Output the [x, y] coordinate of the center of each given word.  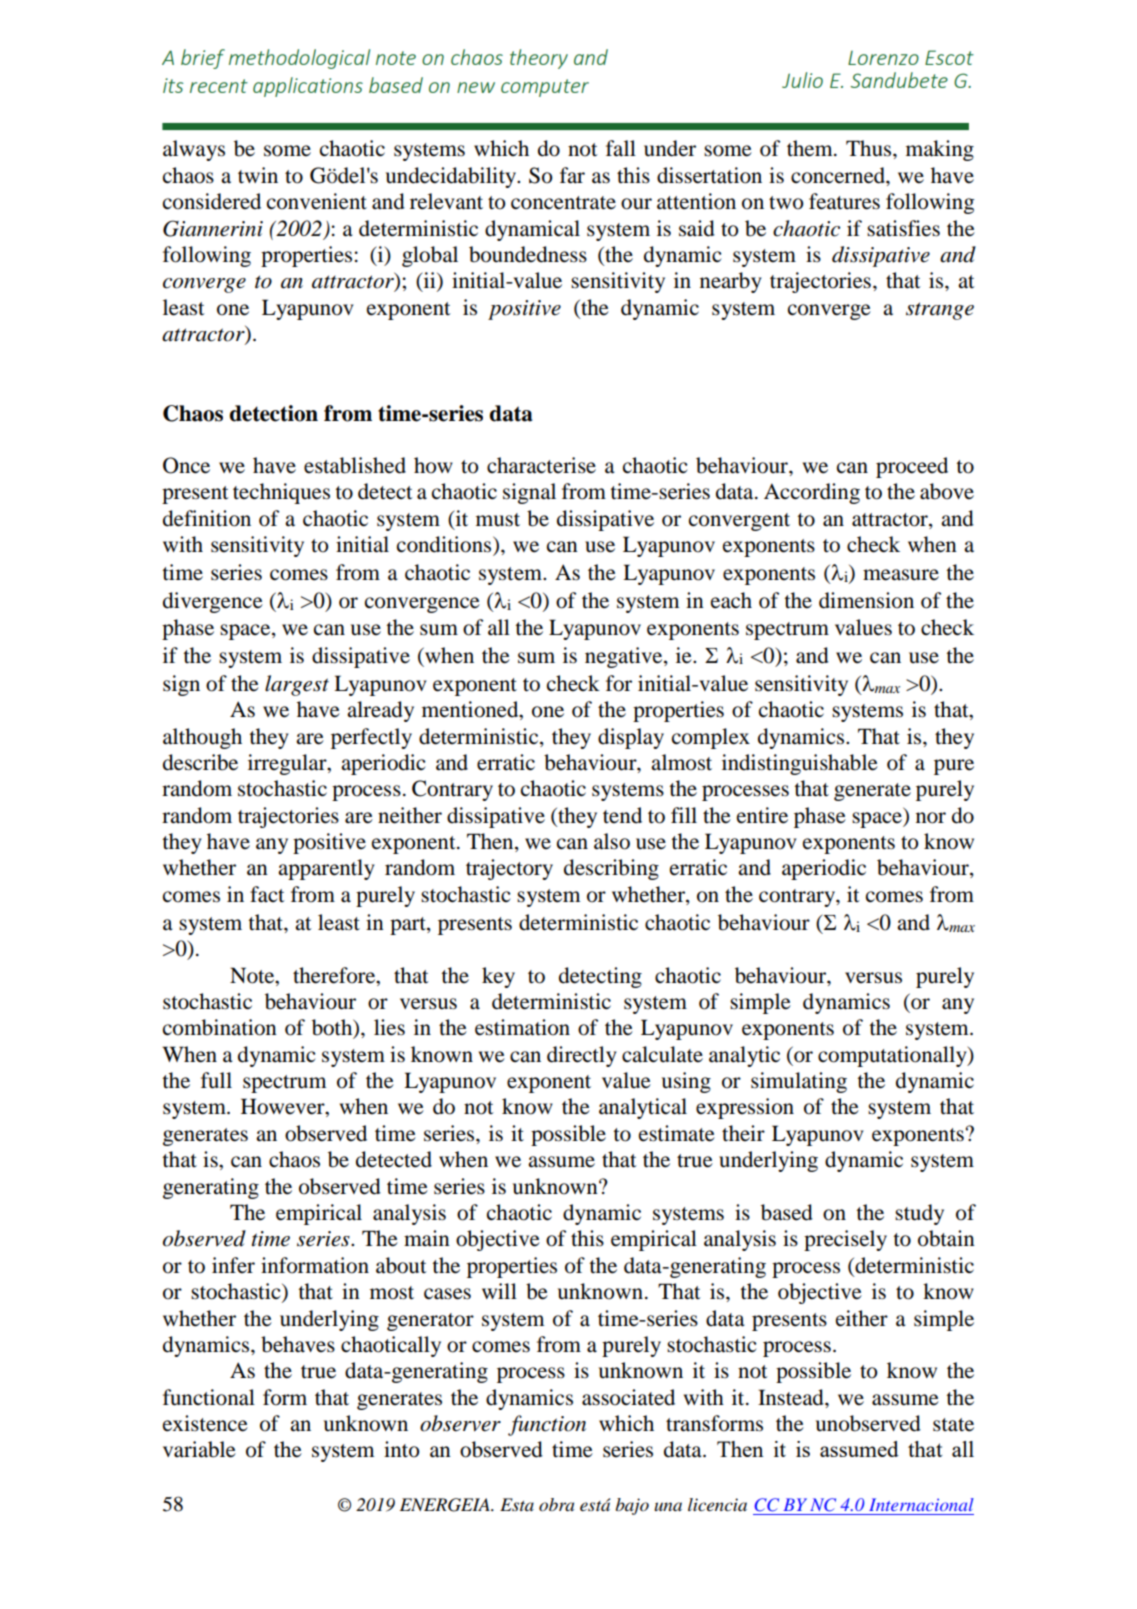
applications [308, 87]
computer [545, 88]
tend [622, 815]
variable [199, 1449]
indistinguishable [800, 764]
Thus [870, 148]
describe [200, 762]
